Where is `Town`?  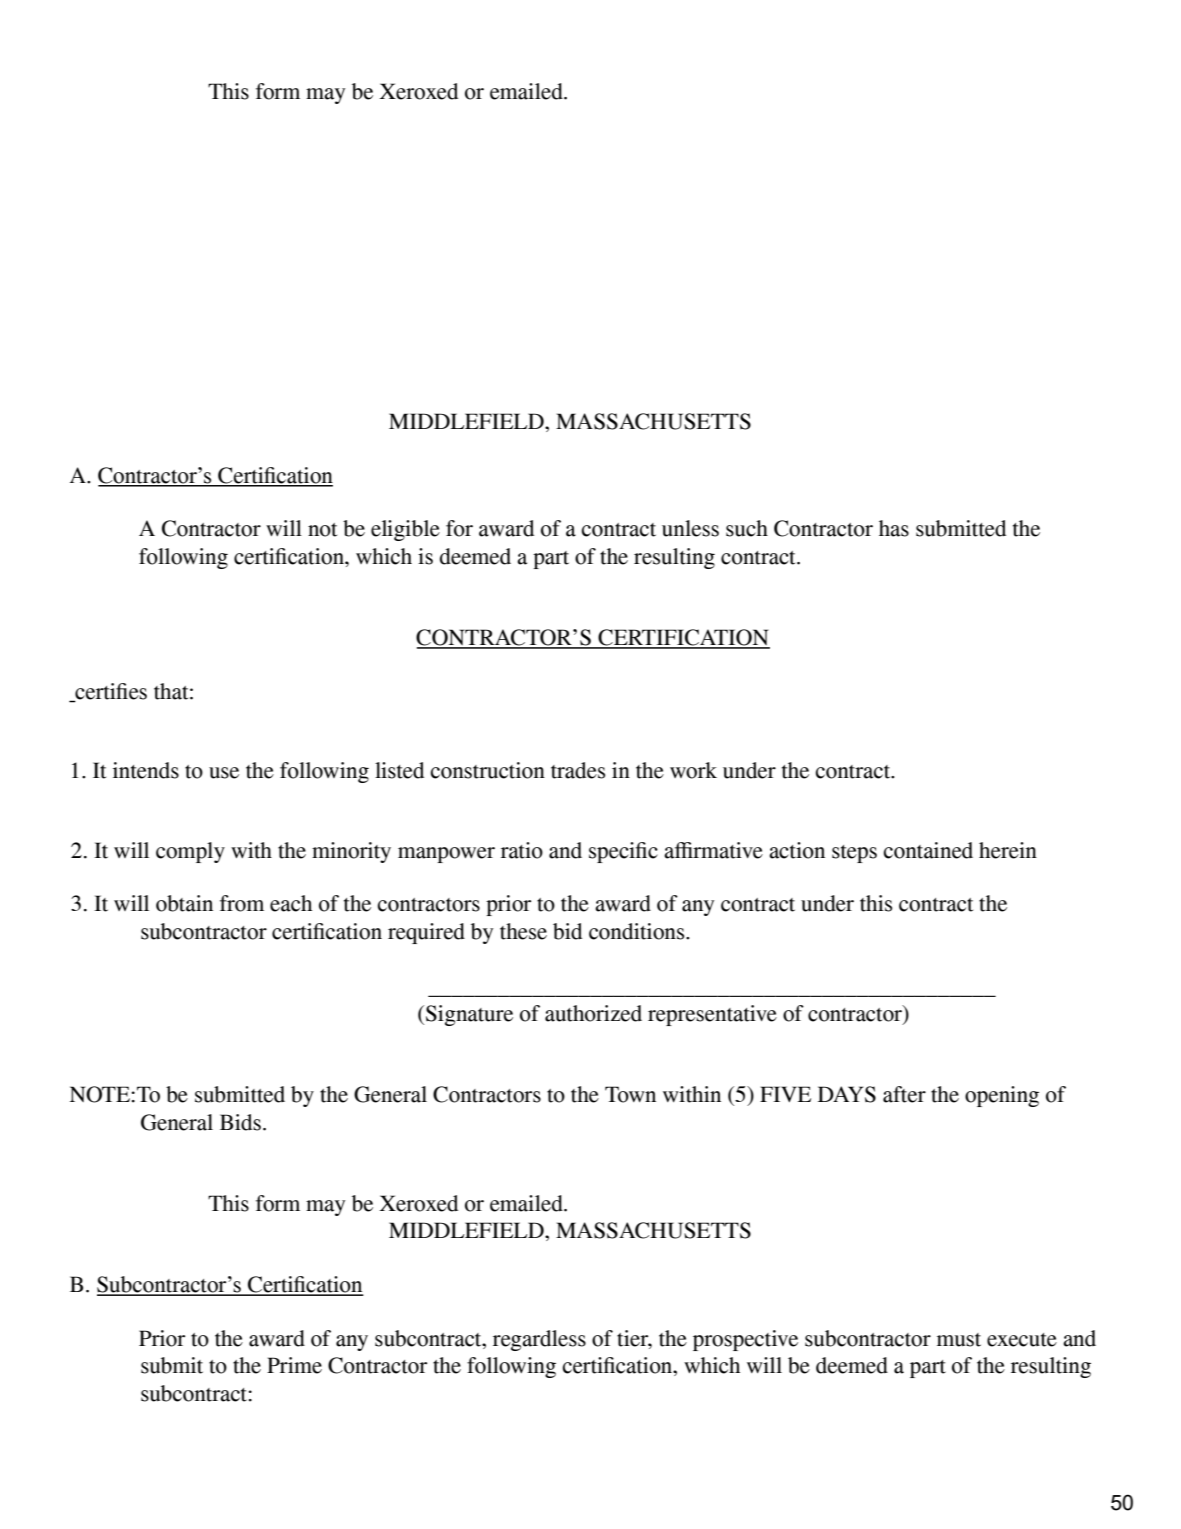
Town is located at coordinates (630, 1094).
